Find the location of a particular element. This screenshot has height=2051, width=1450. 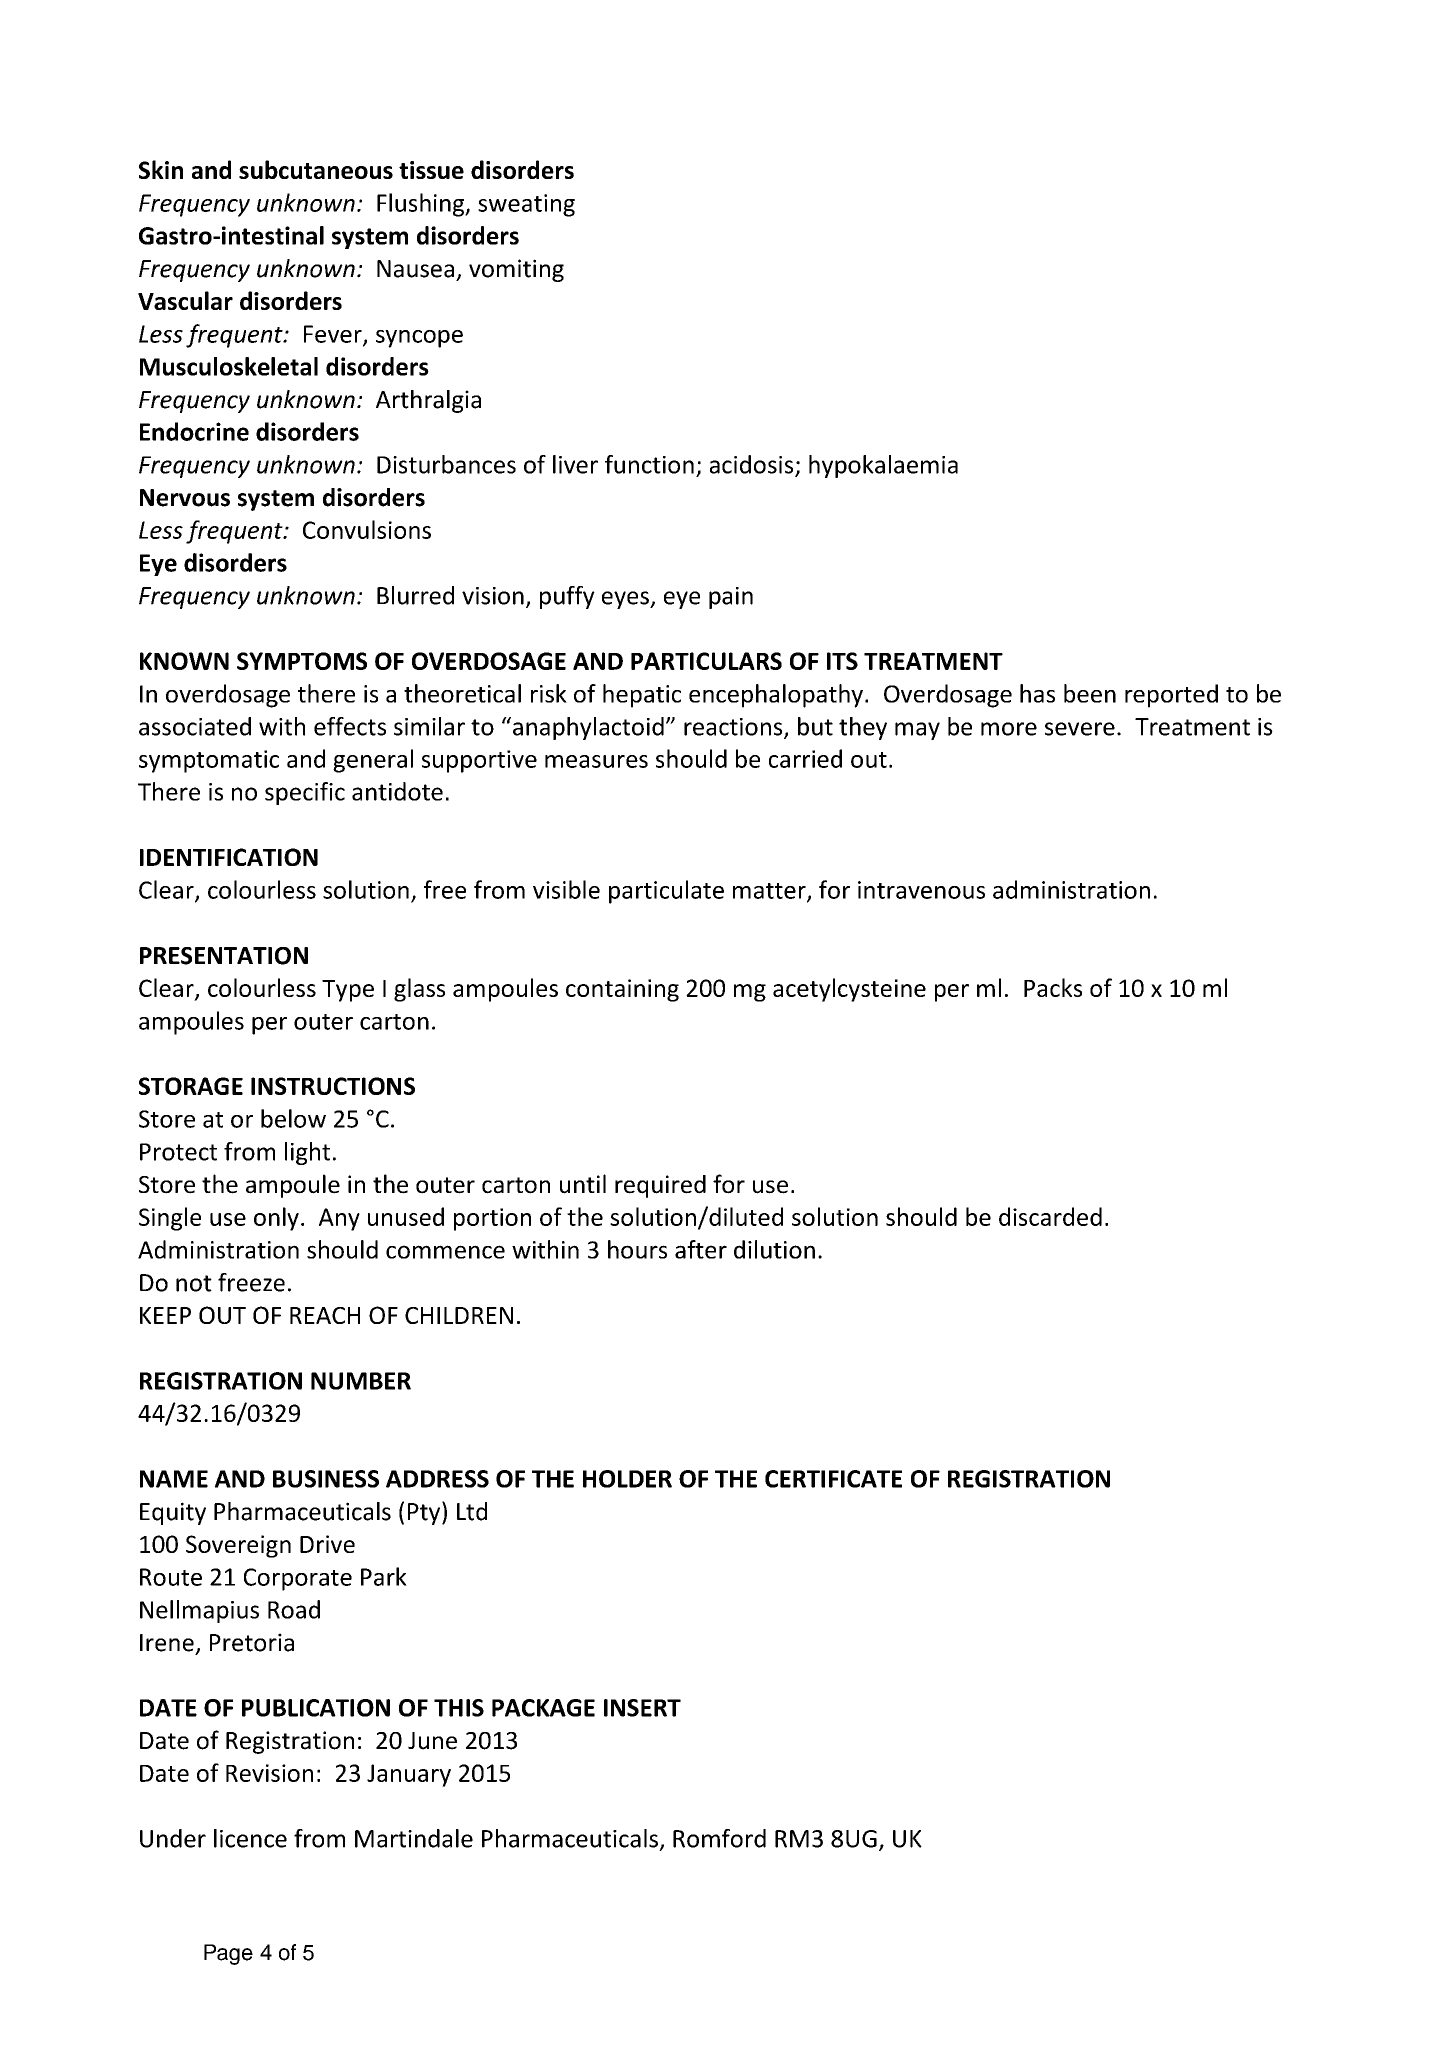

acidosis is located at coordinates (753, 465).
